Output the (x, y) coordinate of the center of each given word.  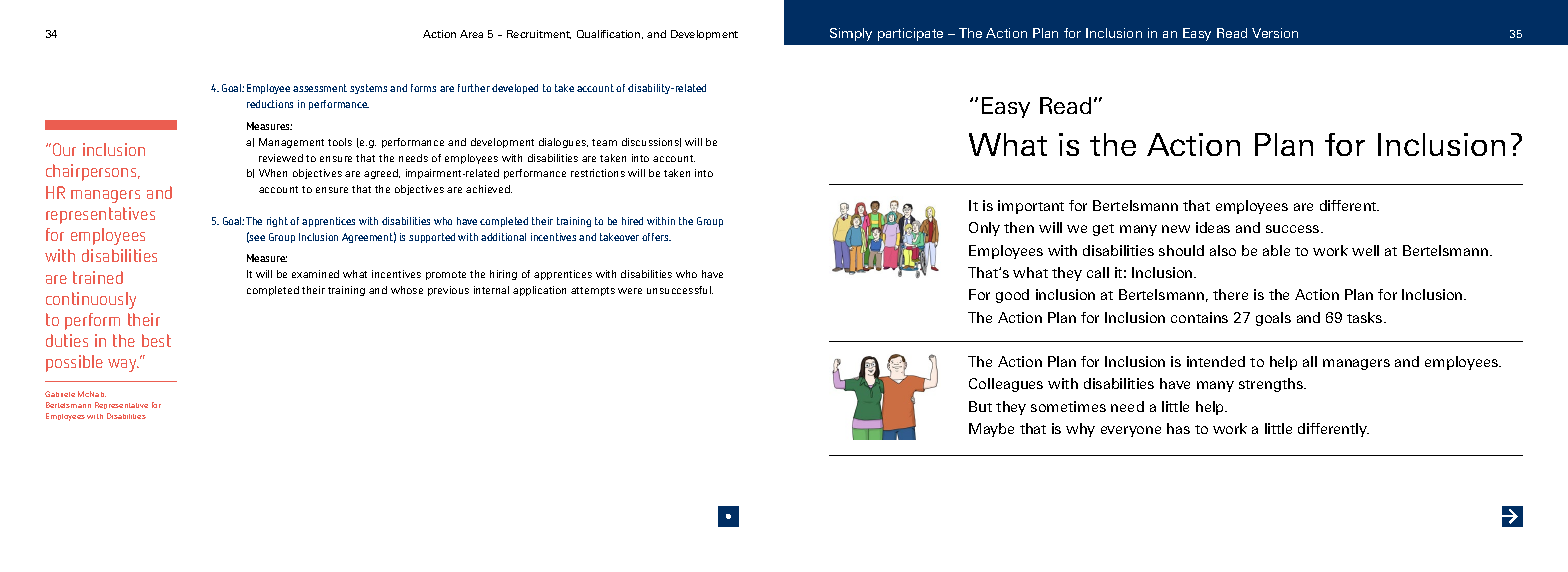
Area (471, 34)
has (1178, 428)
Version (1275, 33)
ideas (1213, 227)
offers (656, 237)
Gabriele (60, 394)
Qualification (610, 34)
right (277, 222)
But (980, 406)
